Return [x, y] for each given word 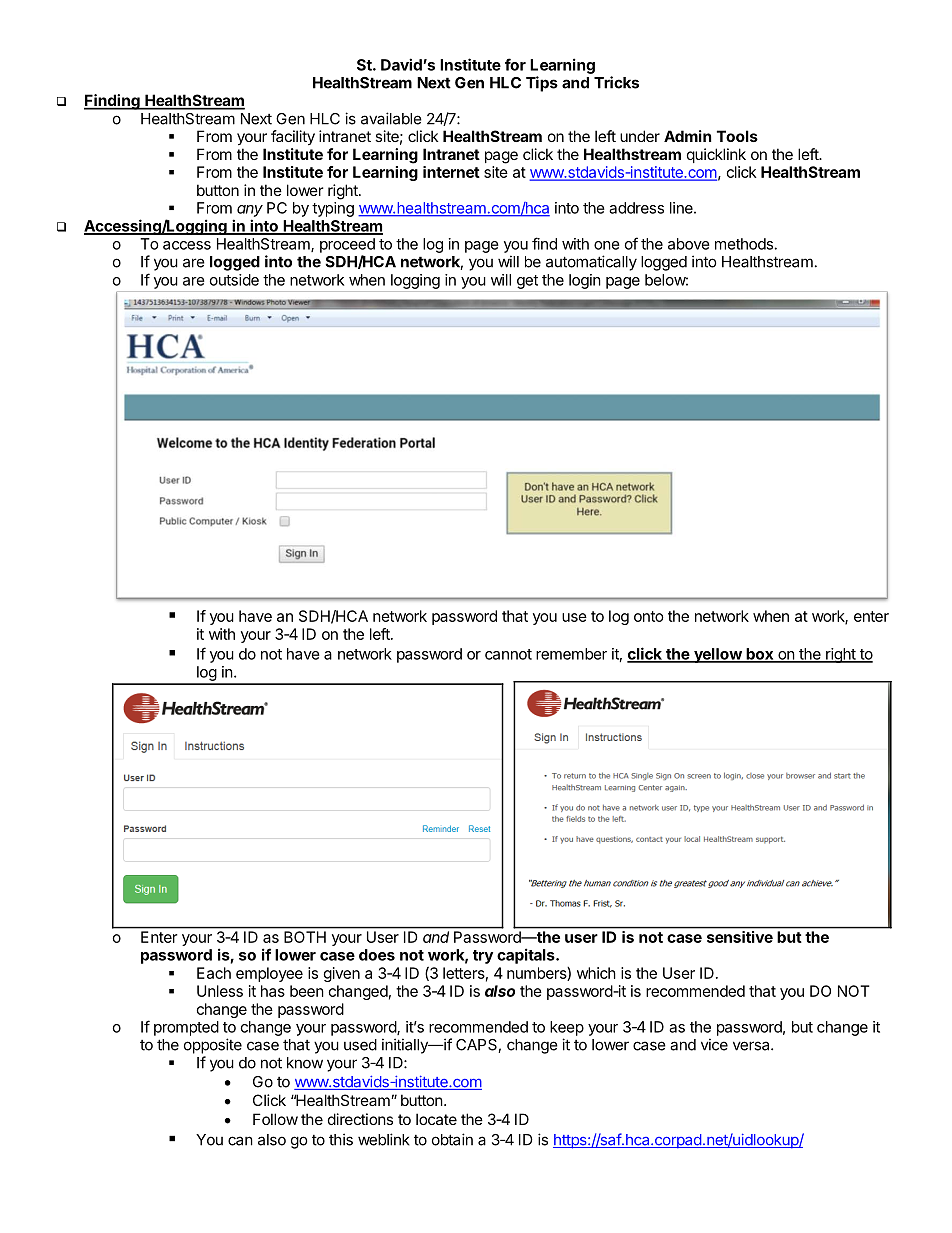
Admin [687, 136]
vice [714, 1044]
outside [234, 280]
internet [451, 172]
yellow [718, 655]
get [527, 282]
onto [649, 616]
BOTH [305, 937]
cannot [508, 654]
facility [293, 137]
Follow [275, 1119]
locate [436, 1119]
